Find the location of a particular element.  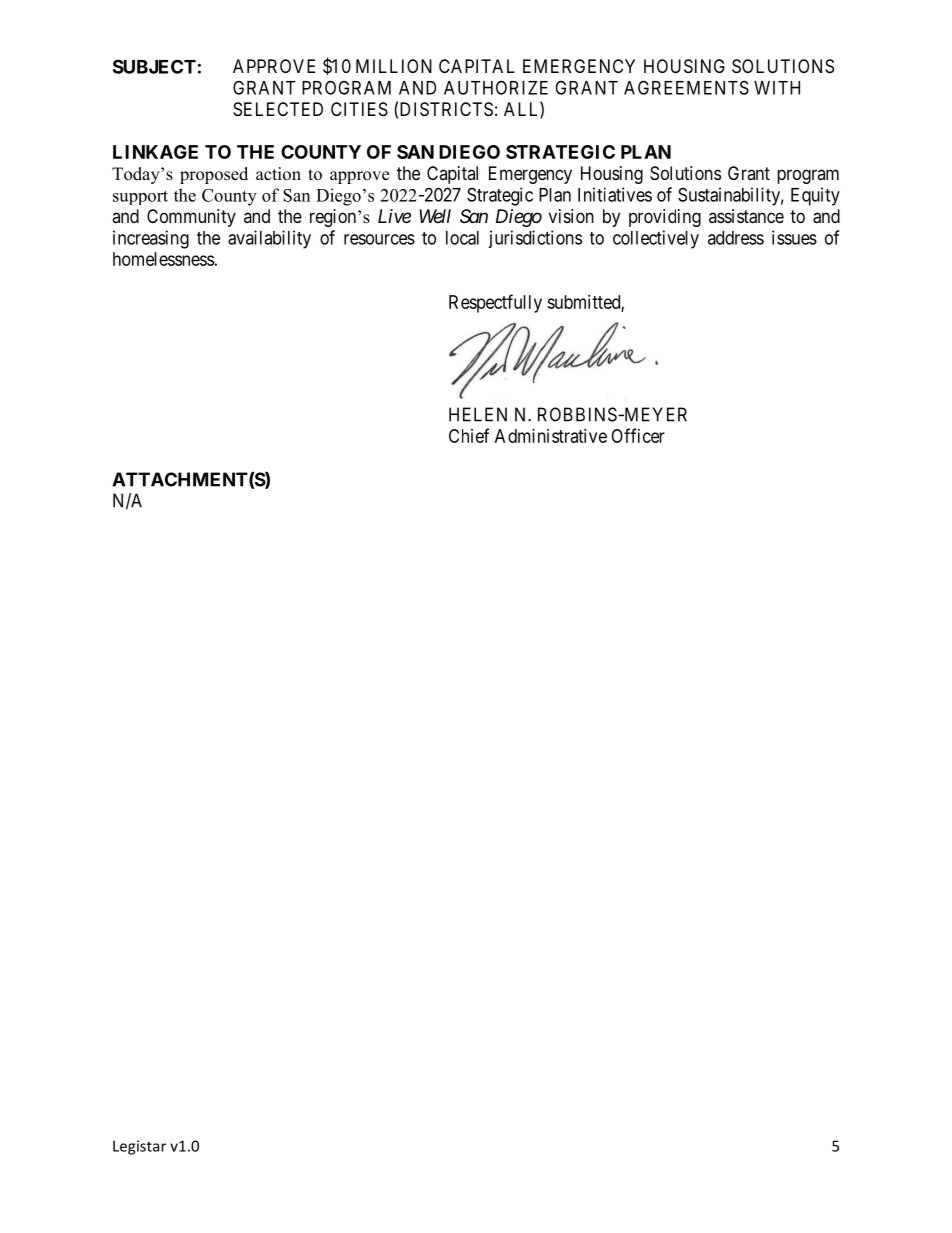

WITH is located at coordinates (777, 88).
